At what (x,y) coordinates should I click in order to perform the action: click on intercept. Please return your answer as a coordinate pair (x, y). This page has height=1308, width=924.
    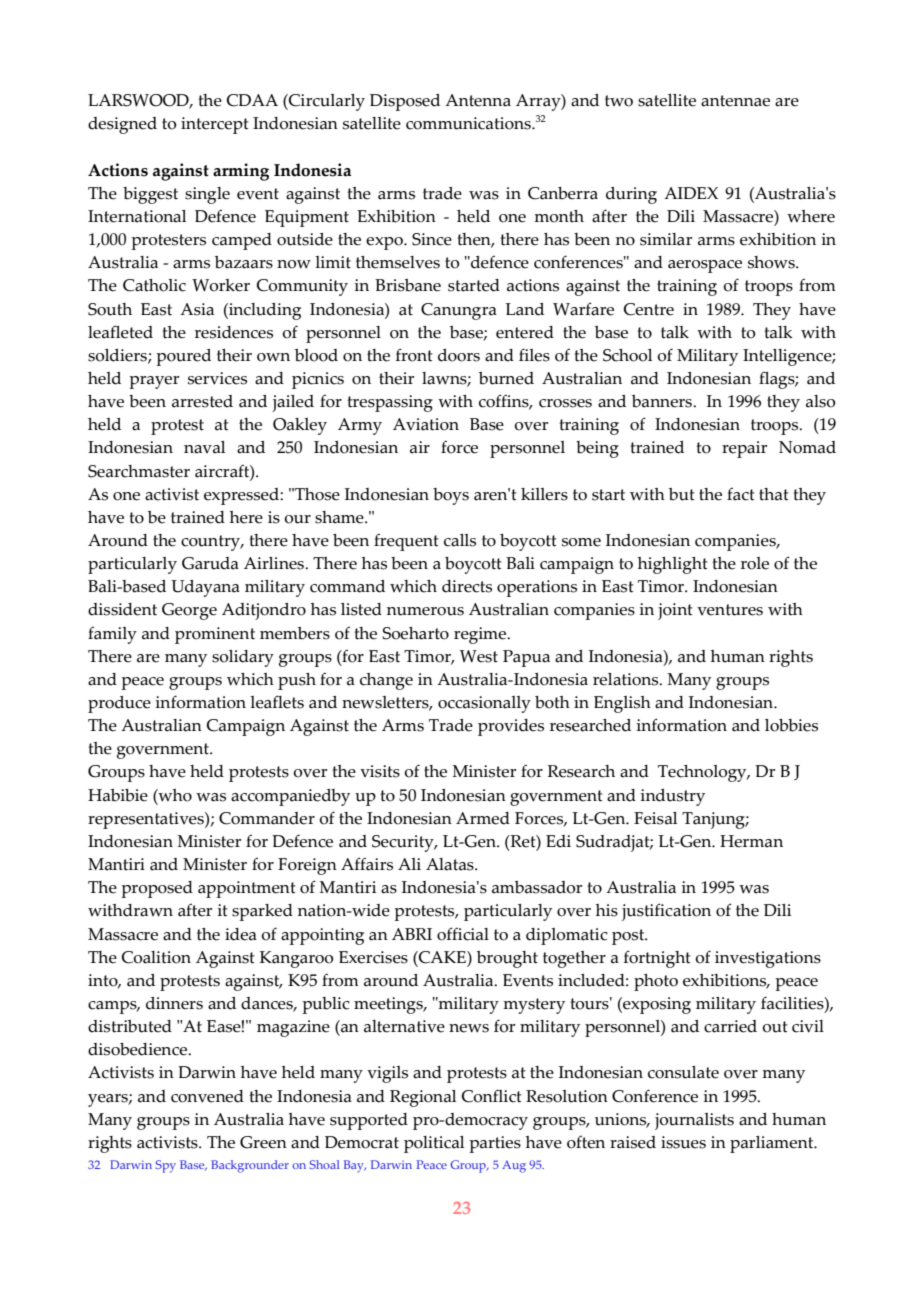
    Looking at the image, I should click on (215, 125).
